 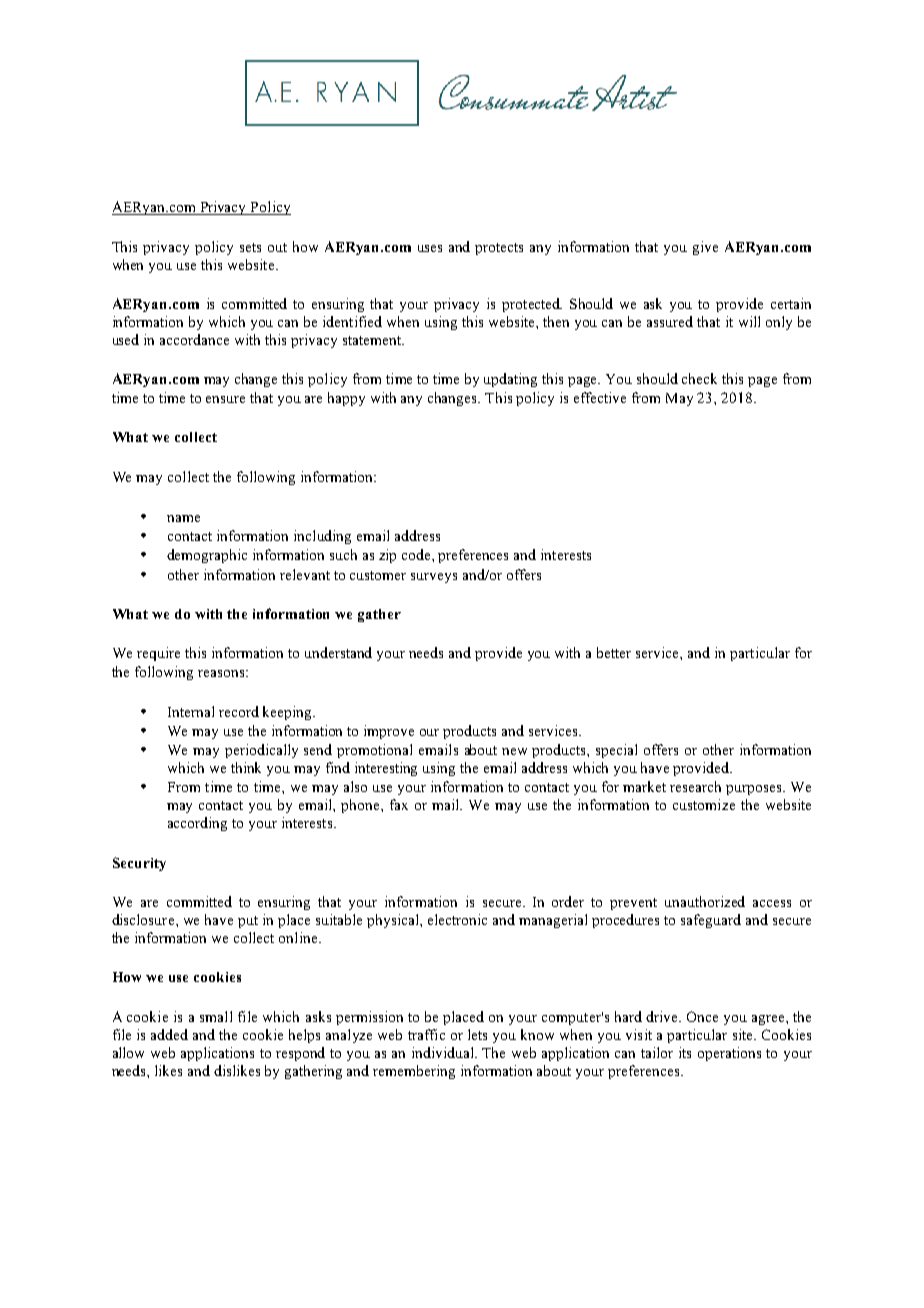 What do you see at coordinates (695, 786) in the page?
I see `research` at bounding box center [695, 786].
